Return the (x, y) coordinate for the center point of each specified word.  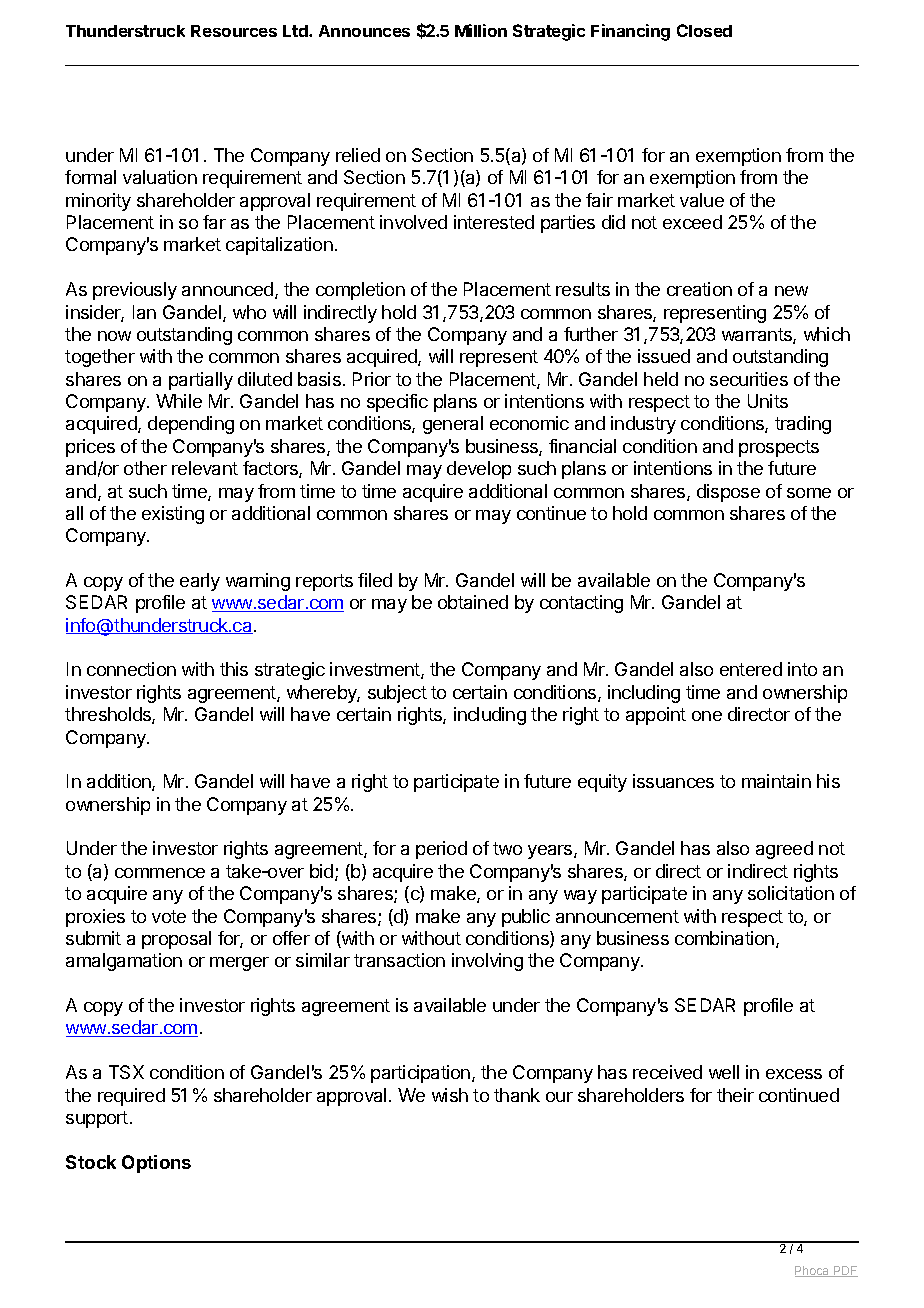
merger (239, 964)
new (791, 291)
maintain (776, 781)
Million (481, 30)
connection (131, 669)
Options (156, 1164)
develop (479, 470)
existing (173, 515)
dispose (728, 493)
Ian (144, 312)
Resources (234, 31)
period (441, 850)
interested (494, 222)
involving (487, 962)
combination (724, 938)
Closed (704, 30)
